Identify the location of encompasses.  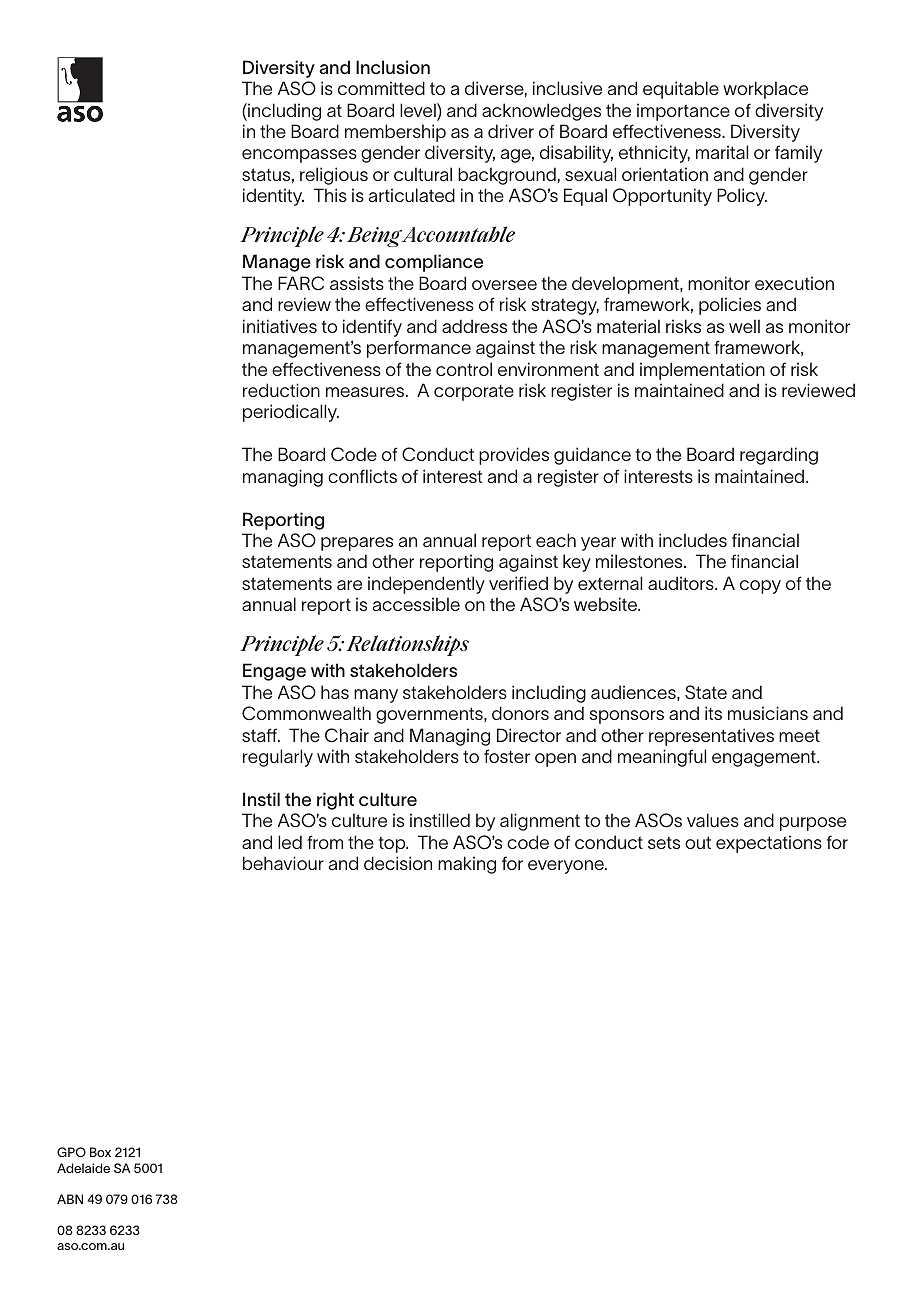
(299, 156).
